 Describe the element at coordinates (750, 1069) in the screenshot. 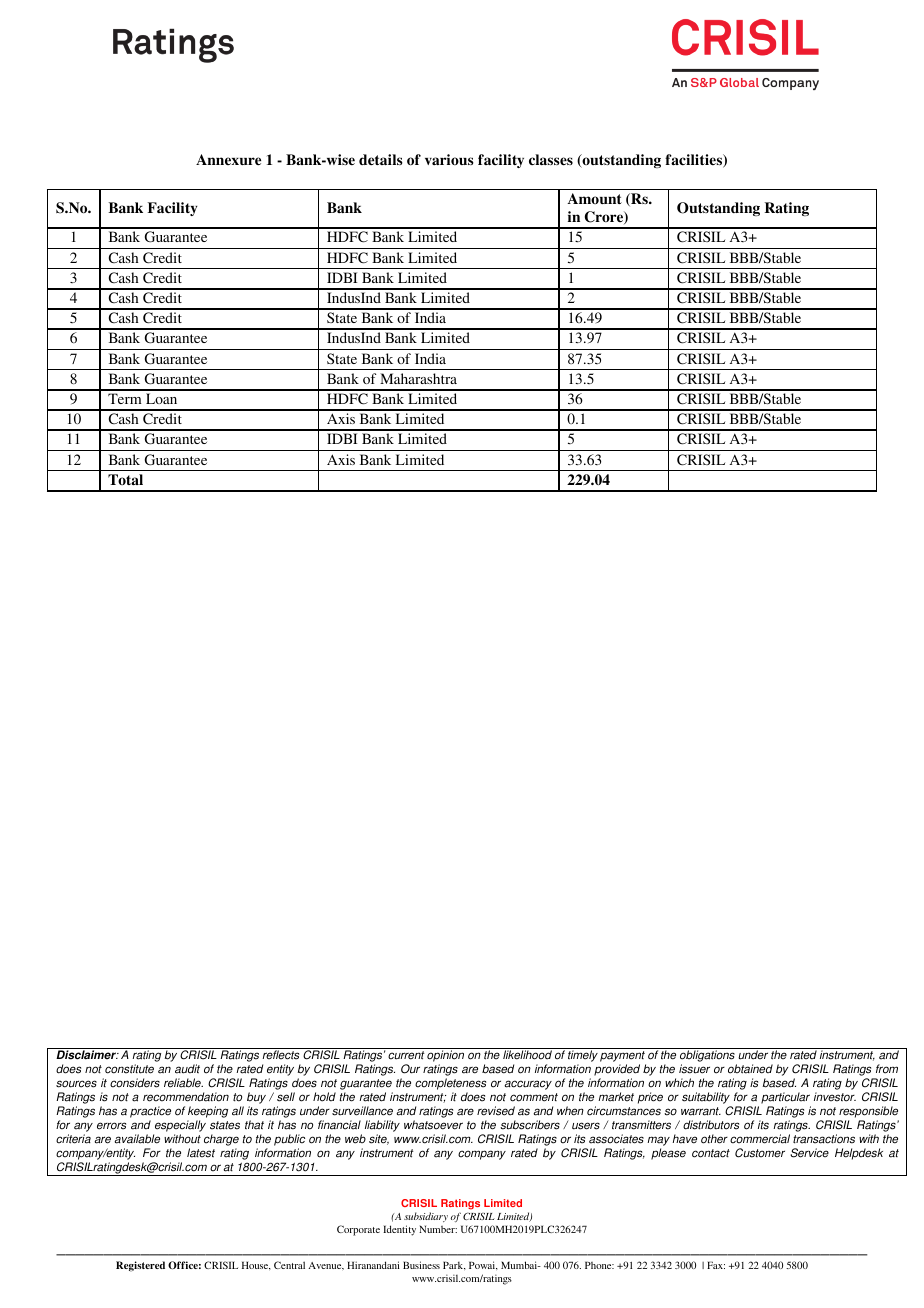

I see `obtained` at that location.
